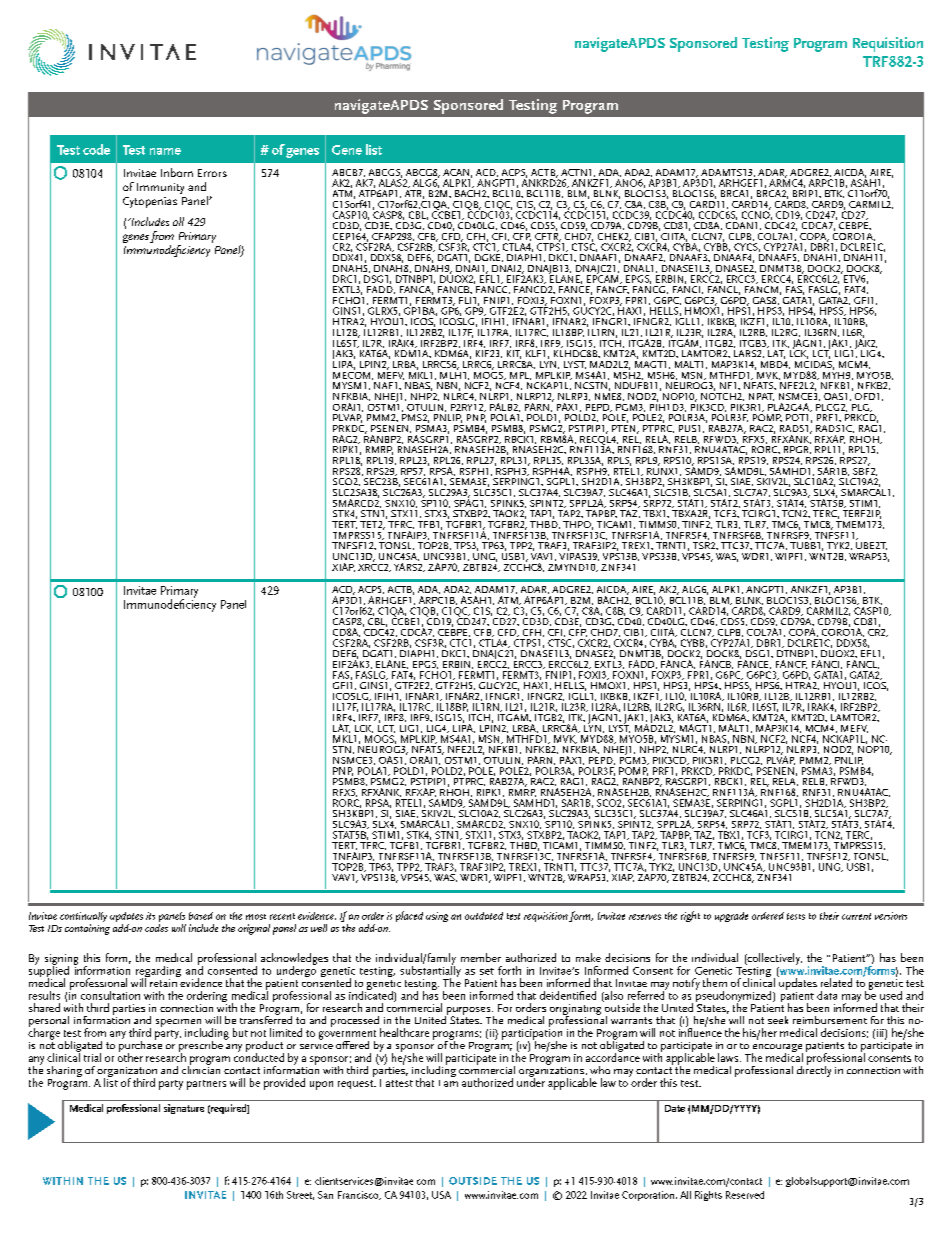 The image size is (952, 1233). What do you see at coordinates (150, 916) in the screenshot?
I see `its` at bounding box center [150, 916].
